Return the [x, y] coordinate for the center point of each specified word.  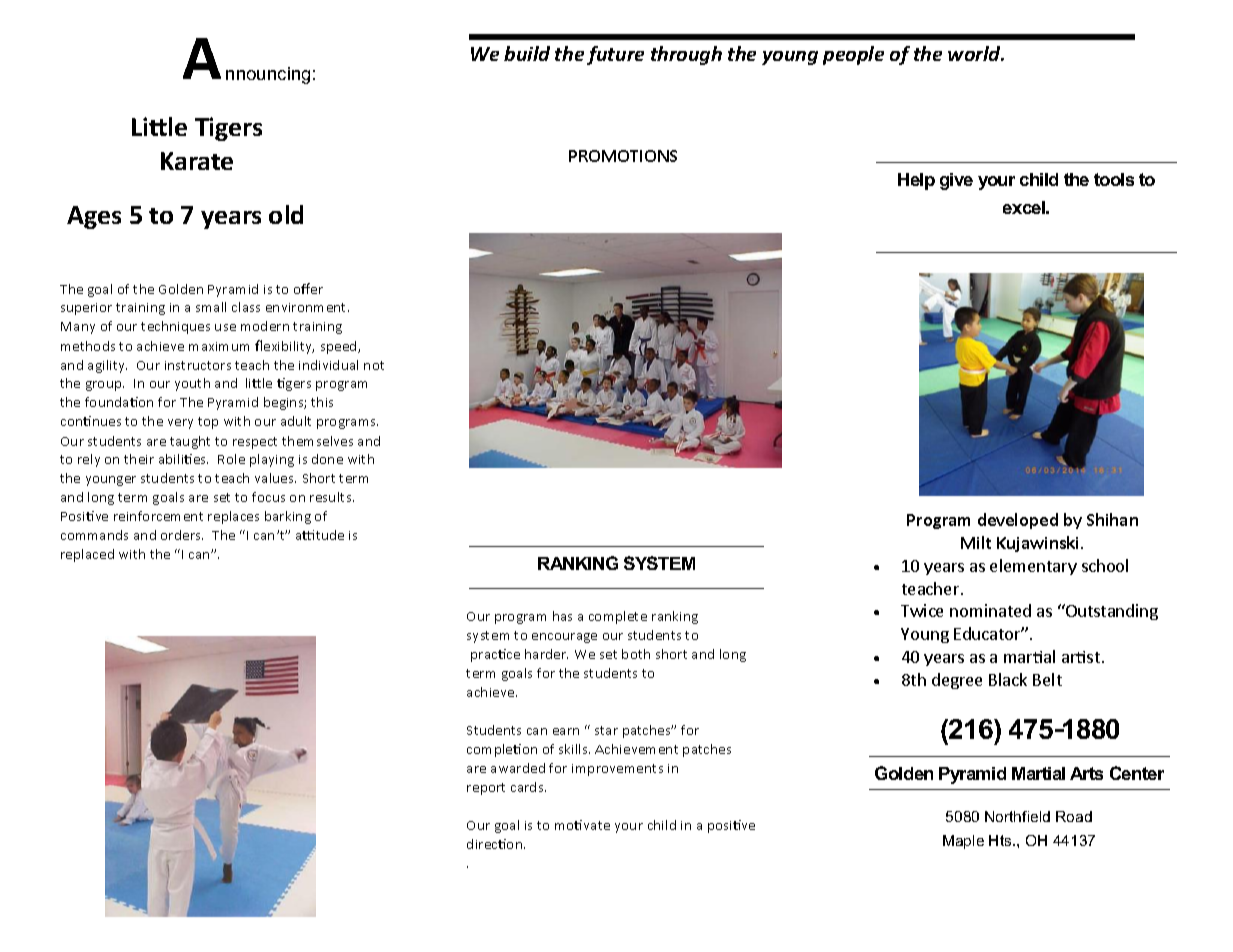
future [615, 55]
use [225, 327]
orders [182, 535]
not [374, 365]
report [486, 789]
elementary [1033, 567]
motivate [582, 825]
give [956, 181]
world [975, 53]
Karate [197, 161]
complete [618, 617]
